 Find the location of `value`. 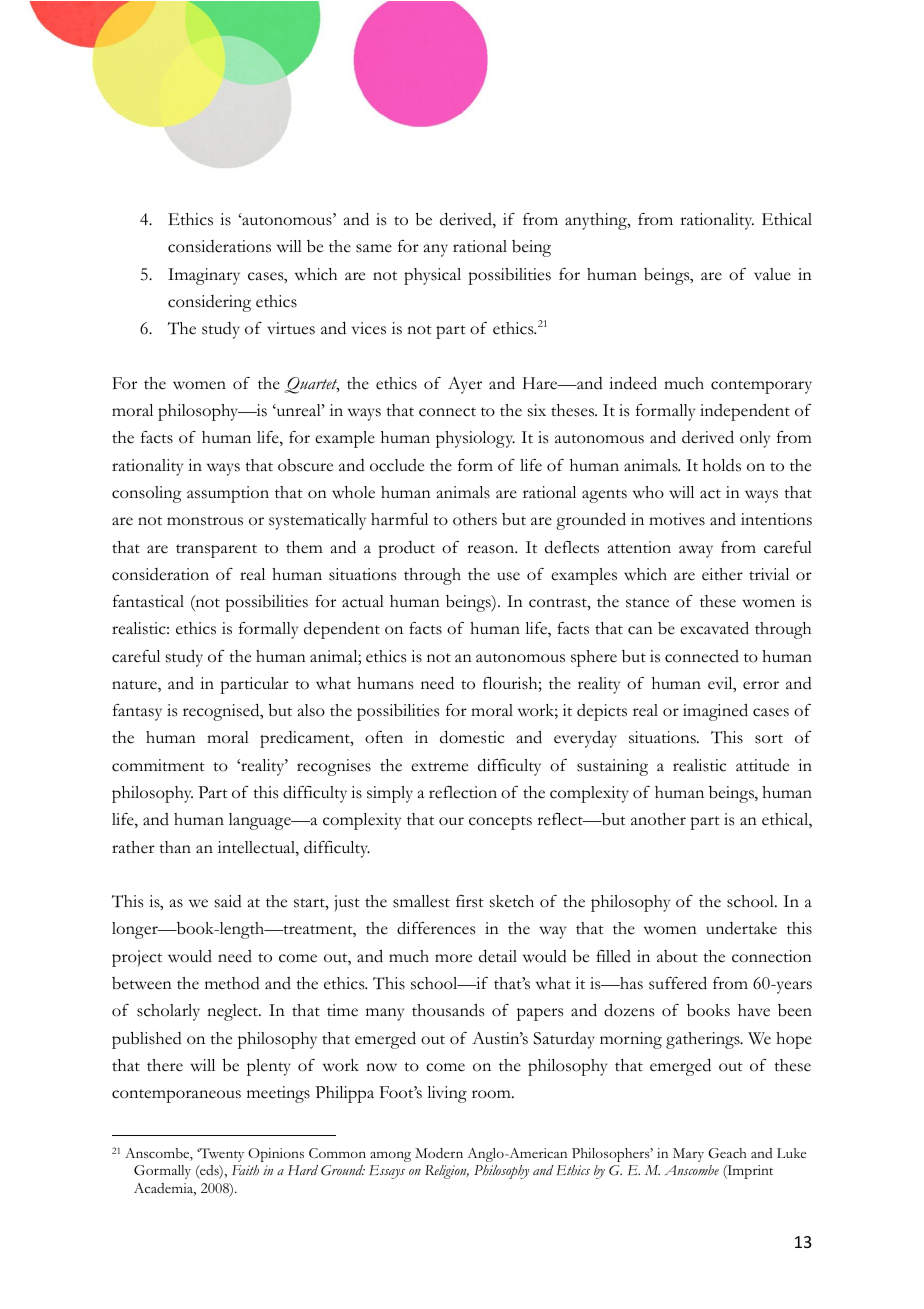

value is located at coordinates (772, 274).
